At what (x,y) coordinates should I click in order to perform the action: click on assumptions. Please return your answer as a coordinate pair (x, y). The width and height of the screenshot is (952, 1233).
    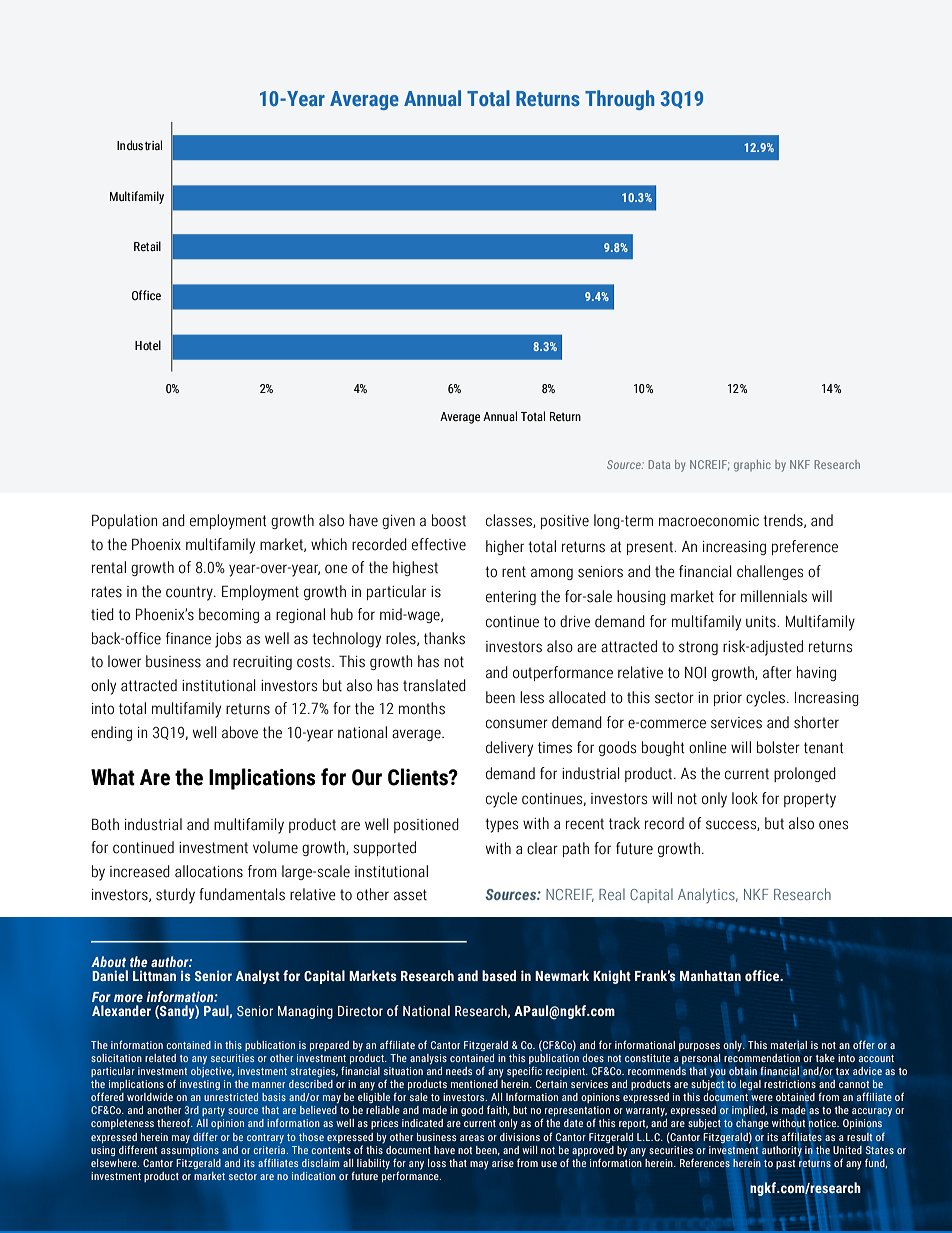
    Looking at the image, I should click on (190, 1151).
